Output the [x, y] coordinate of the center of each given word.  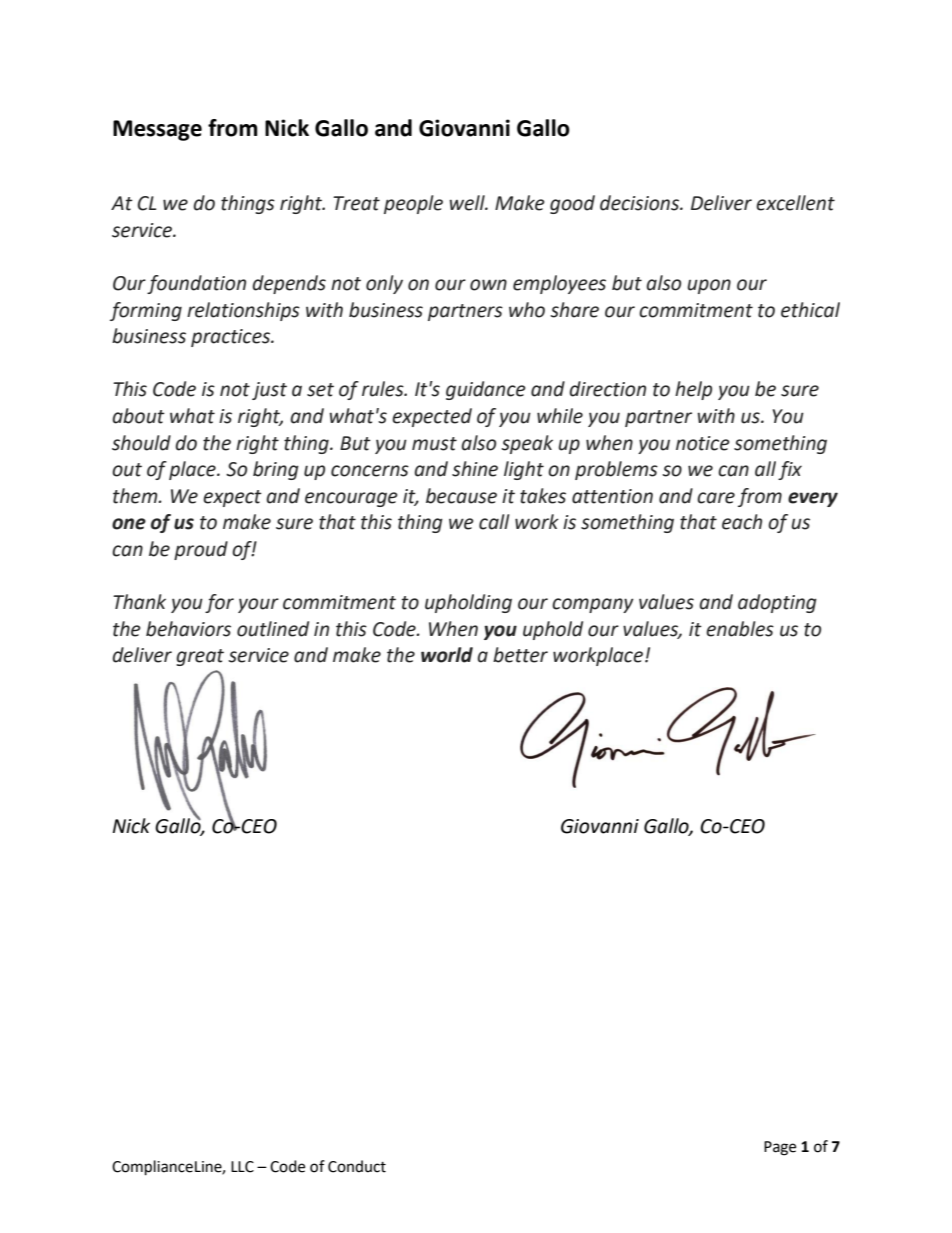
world [447, 655]
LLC [242, 1167]
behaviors [188, 629]
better [520, 655]
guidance [486, 390]
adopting [777, 603]
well [468, 203]
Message [157, 130]
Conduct [357, 1166]
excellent [795, 203]
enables [740, 629]
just [269, 391]
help [693, 390]
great [200, 657]
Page [780, 1148]
